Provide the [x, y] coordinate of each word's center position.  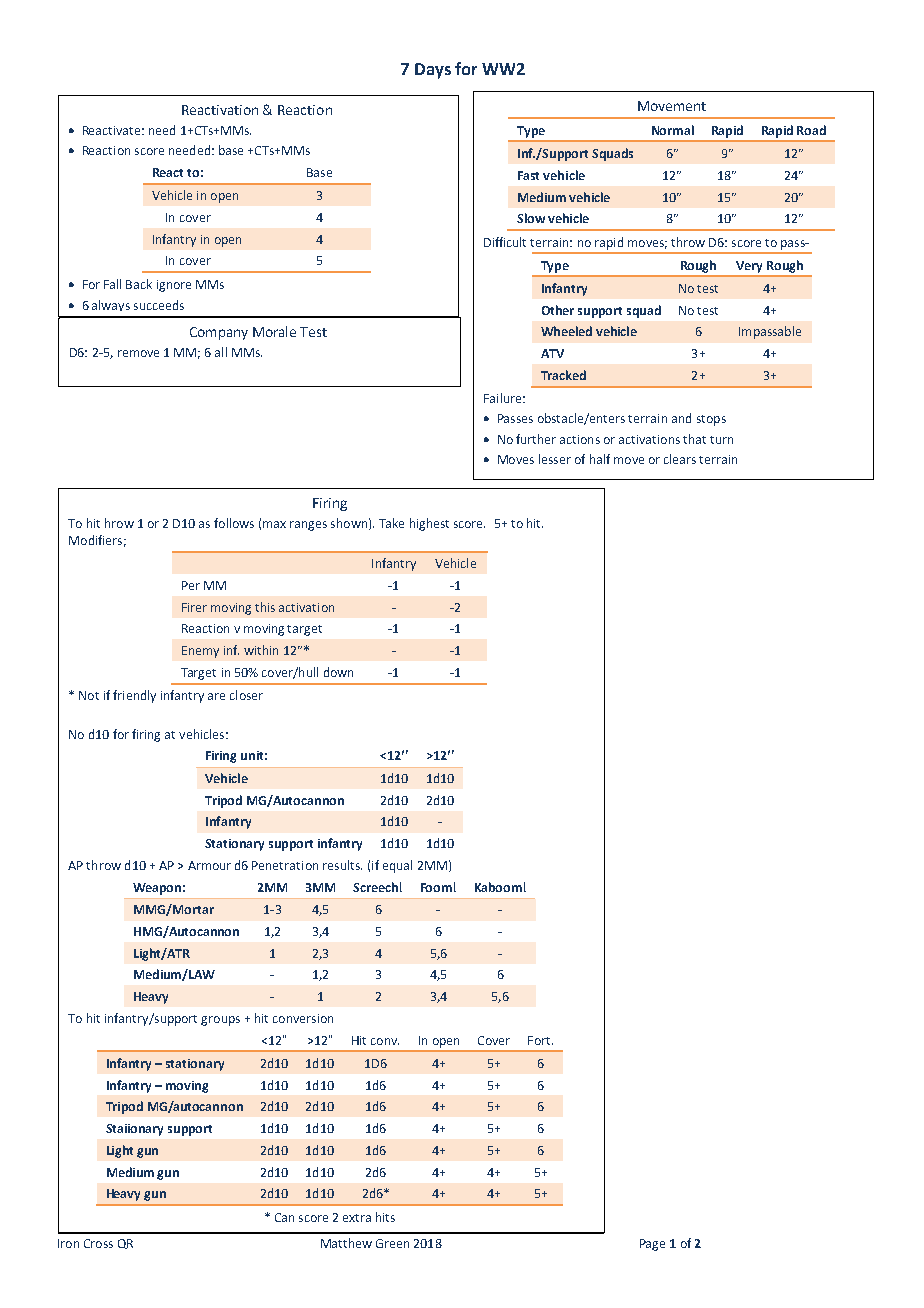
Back [139, 284]
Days [433, 71]
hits [385, 1217]
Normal [673, 130]
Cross [98, 1243]
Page [652, 1245]
